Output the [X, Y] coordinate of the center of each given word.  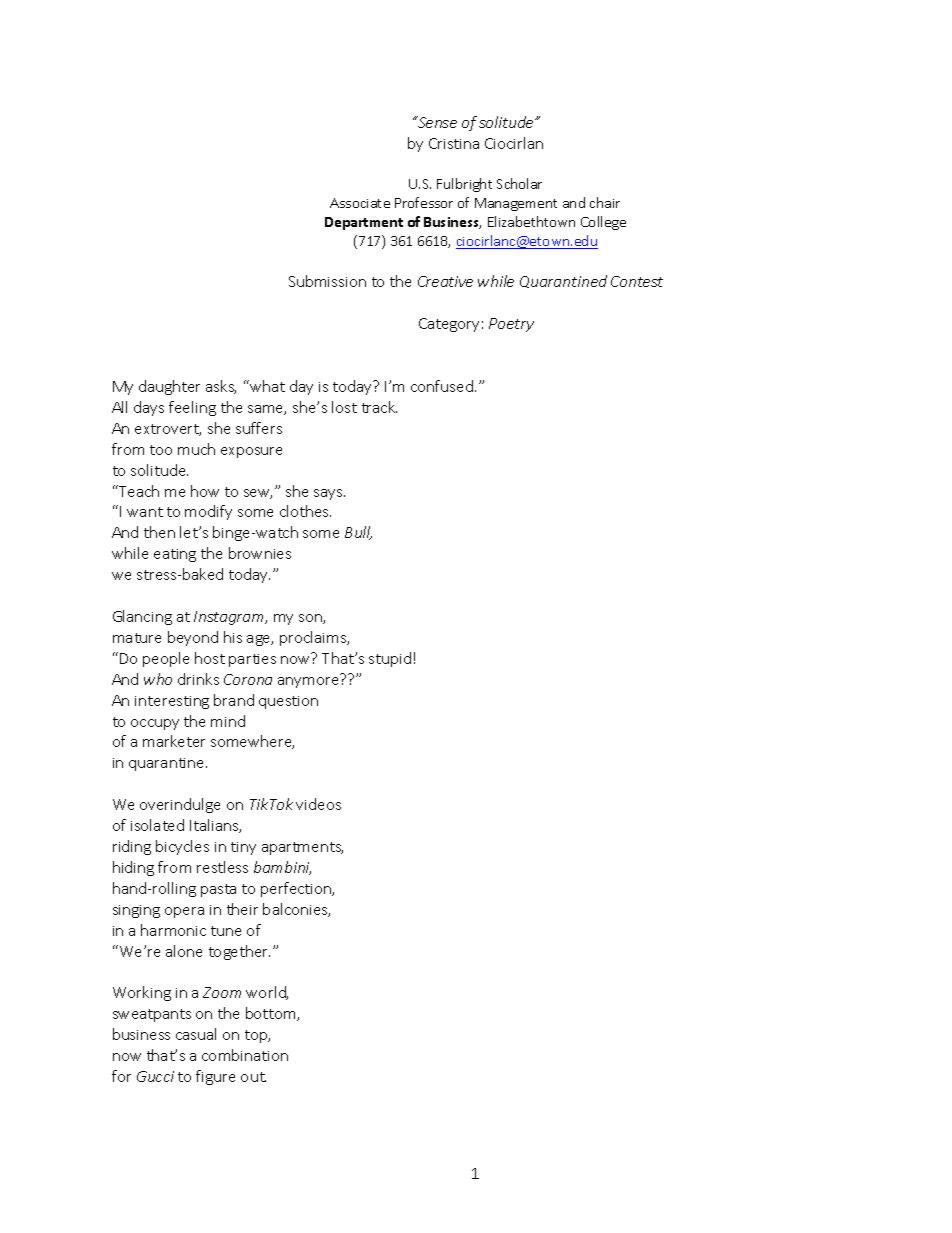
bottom [272, 1014]
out [253, 1077]
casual [196, 1034]
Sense [436, 122]
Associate [360, 203]
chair [605, 202]
